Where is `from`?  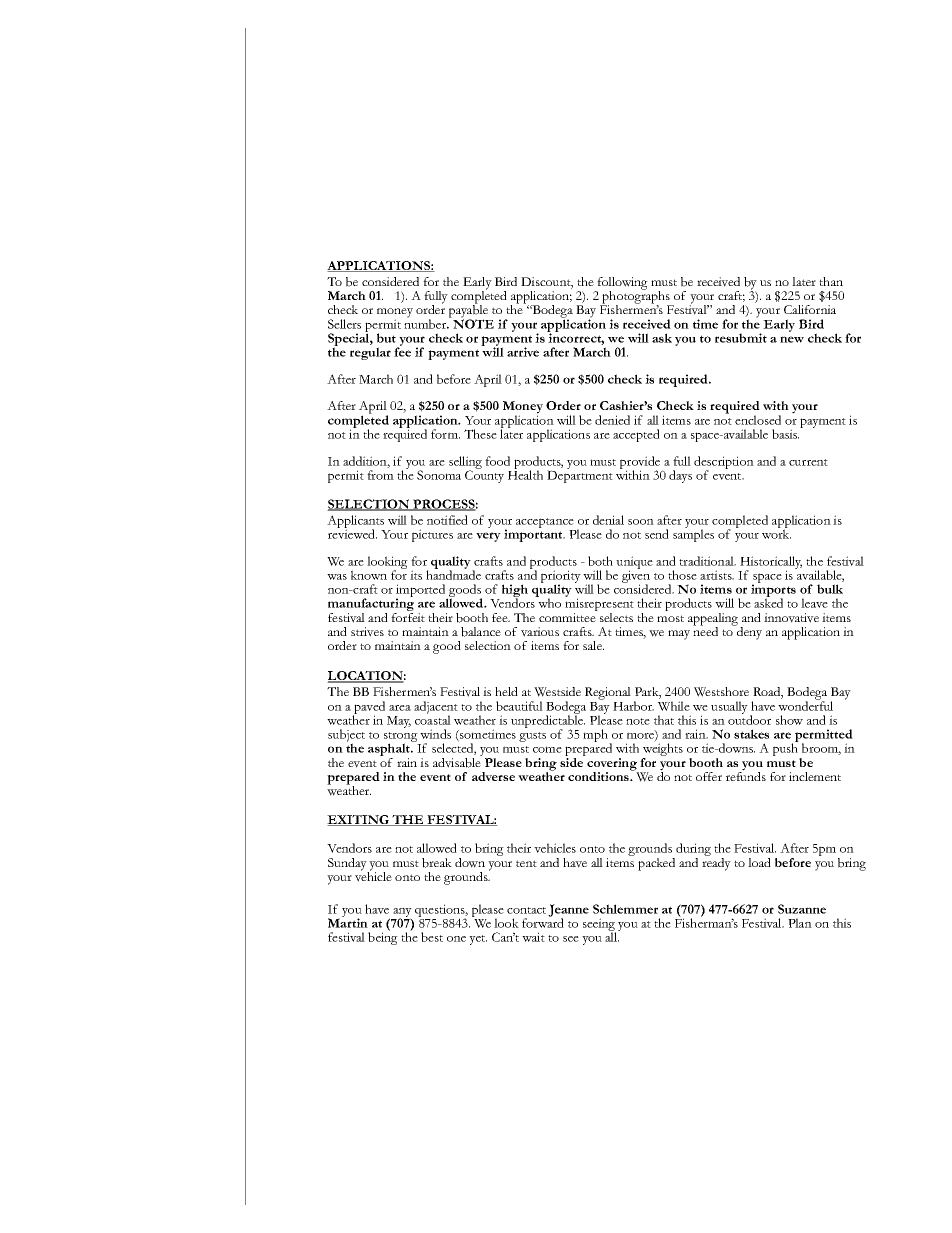
from is located at coordinates (380, 475).
